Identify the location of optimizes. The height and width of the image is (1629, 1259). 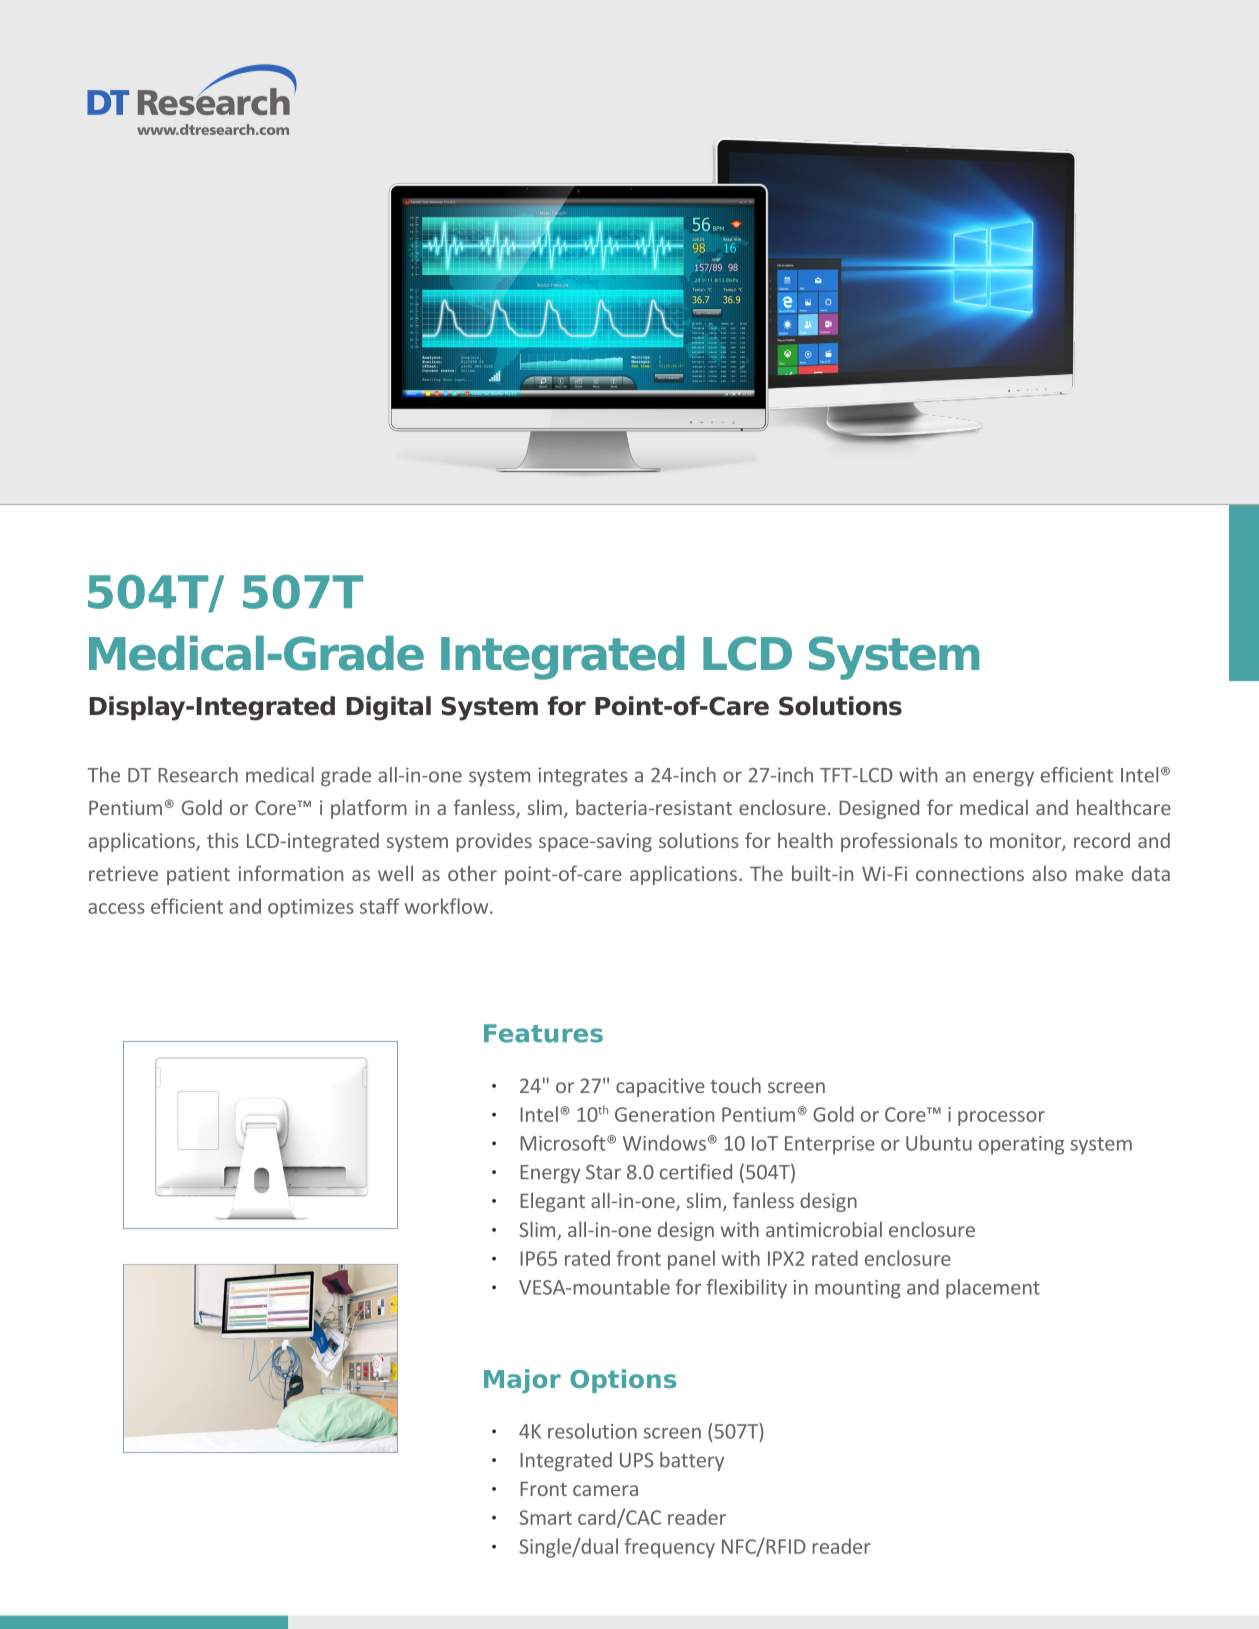
(311, 908).
